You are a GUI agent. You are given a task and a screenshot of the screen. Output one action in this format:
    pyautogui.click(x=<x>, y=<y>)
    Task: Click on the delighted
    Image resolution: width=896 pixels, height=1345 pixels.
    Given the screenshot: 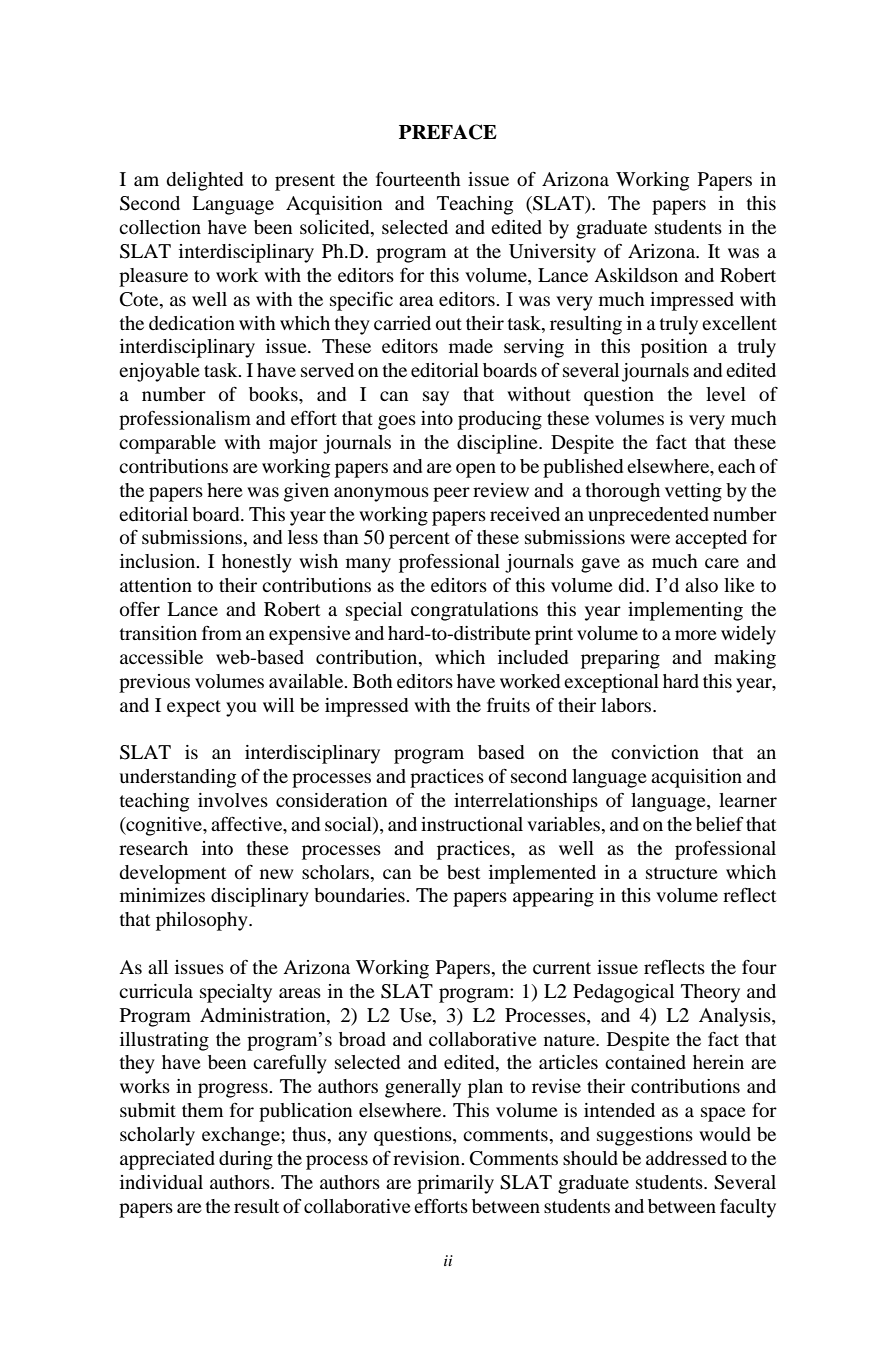 What is the action you would take?
    pyautogui.click(x=204, y=181)
